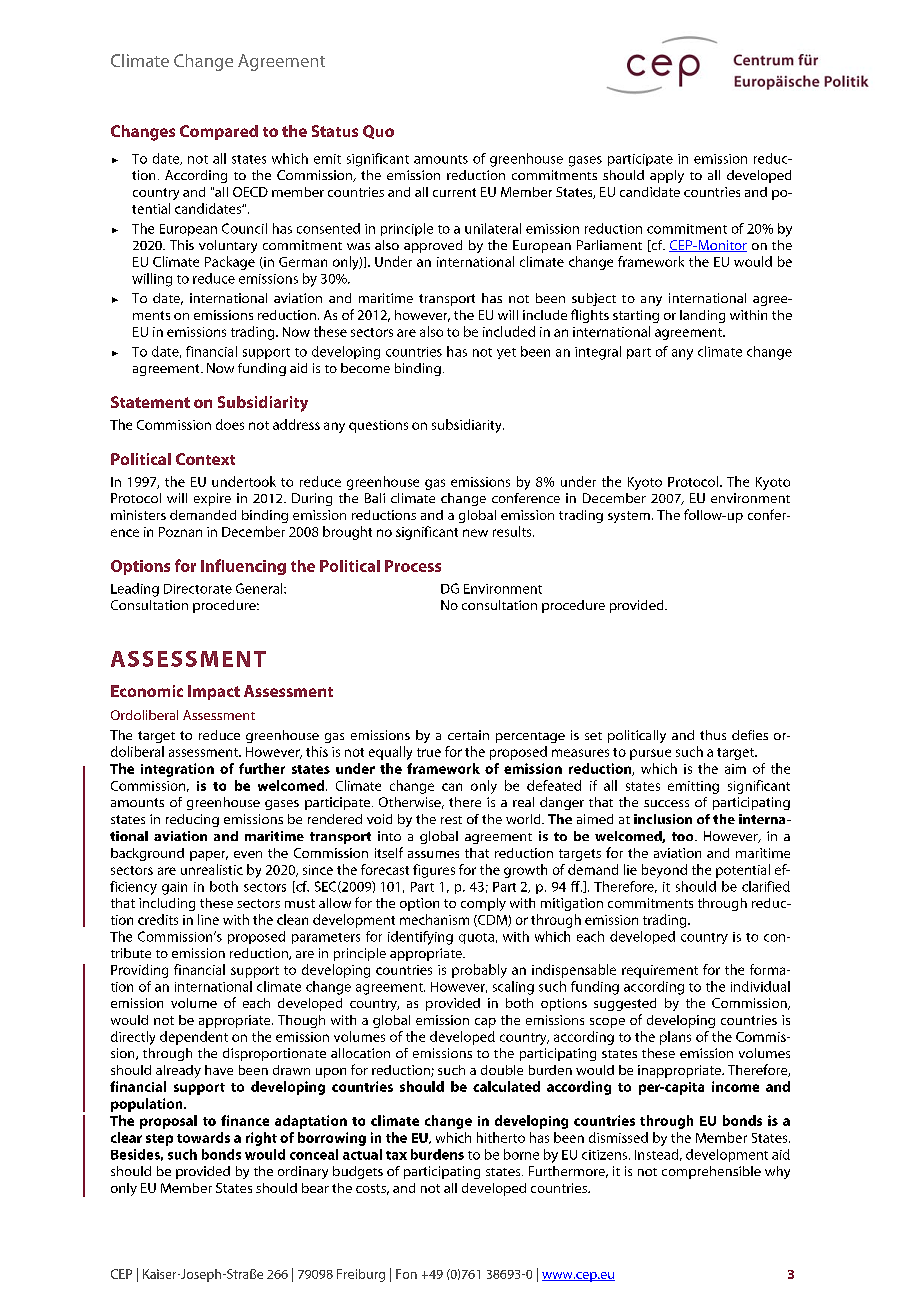 The image size is (924, 1308). I want to click on certain, so click(468, 735).
